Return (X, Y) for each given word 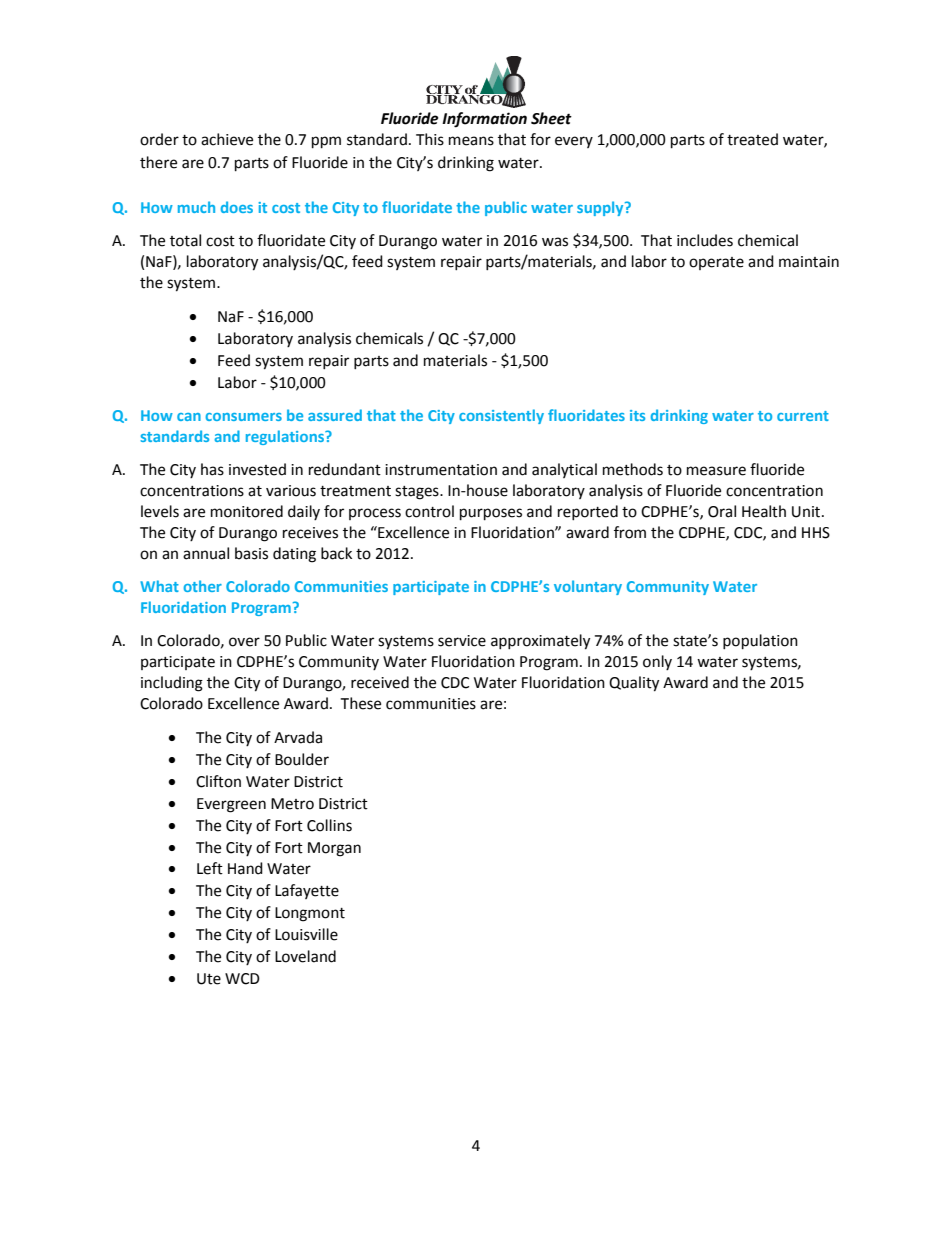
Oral (722, 511)
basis (251, 553)
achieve (227, 139)
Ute (209, 979)
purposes (491, 514)
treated (752, 139)
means (471, 141)
